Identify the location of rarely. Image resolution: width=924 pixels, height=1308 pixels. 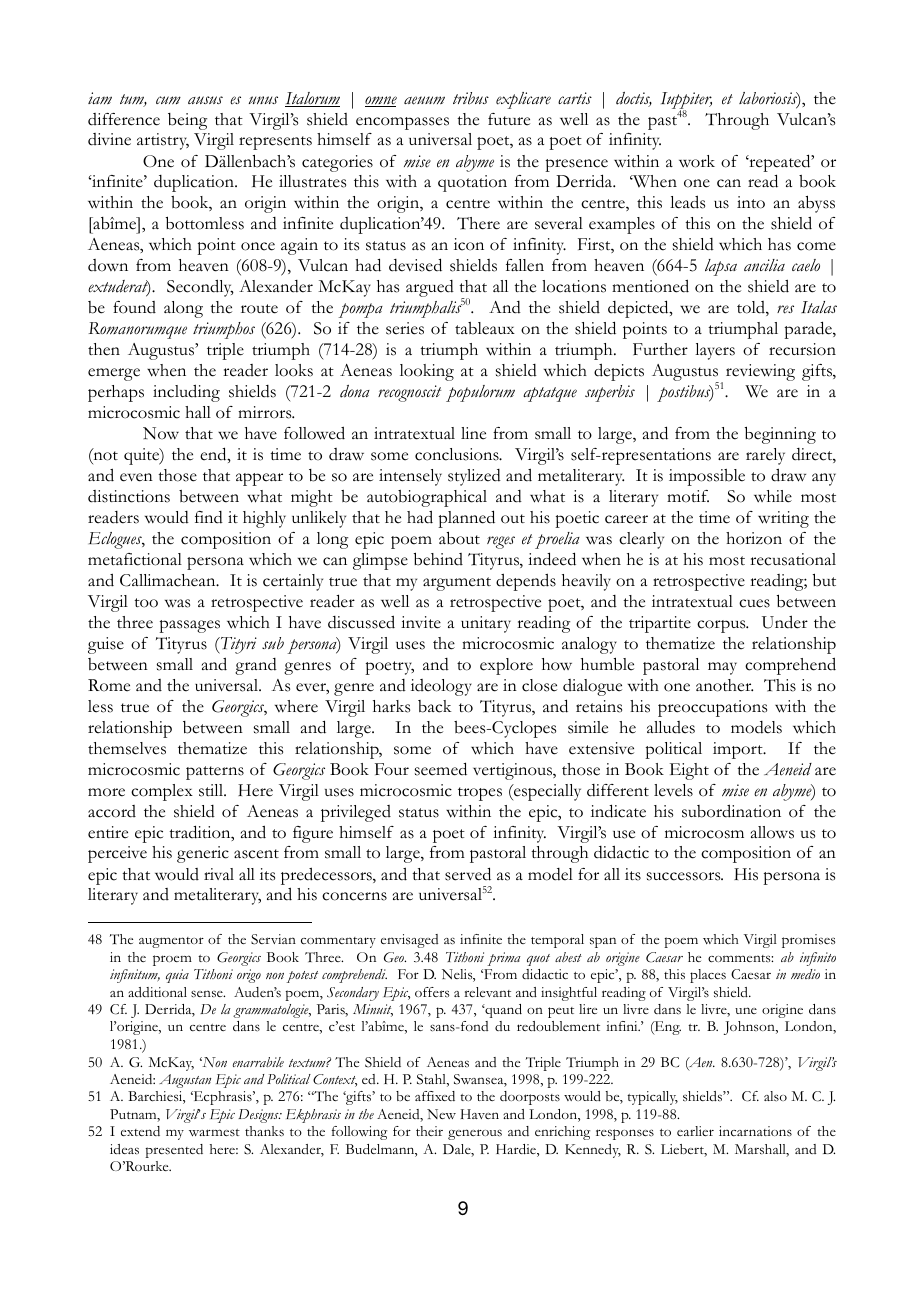
(765, 456).
